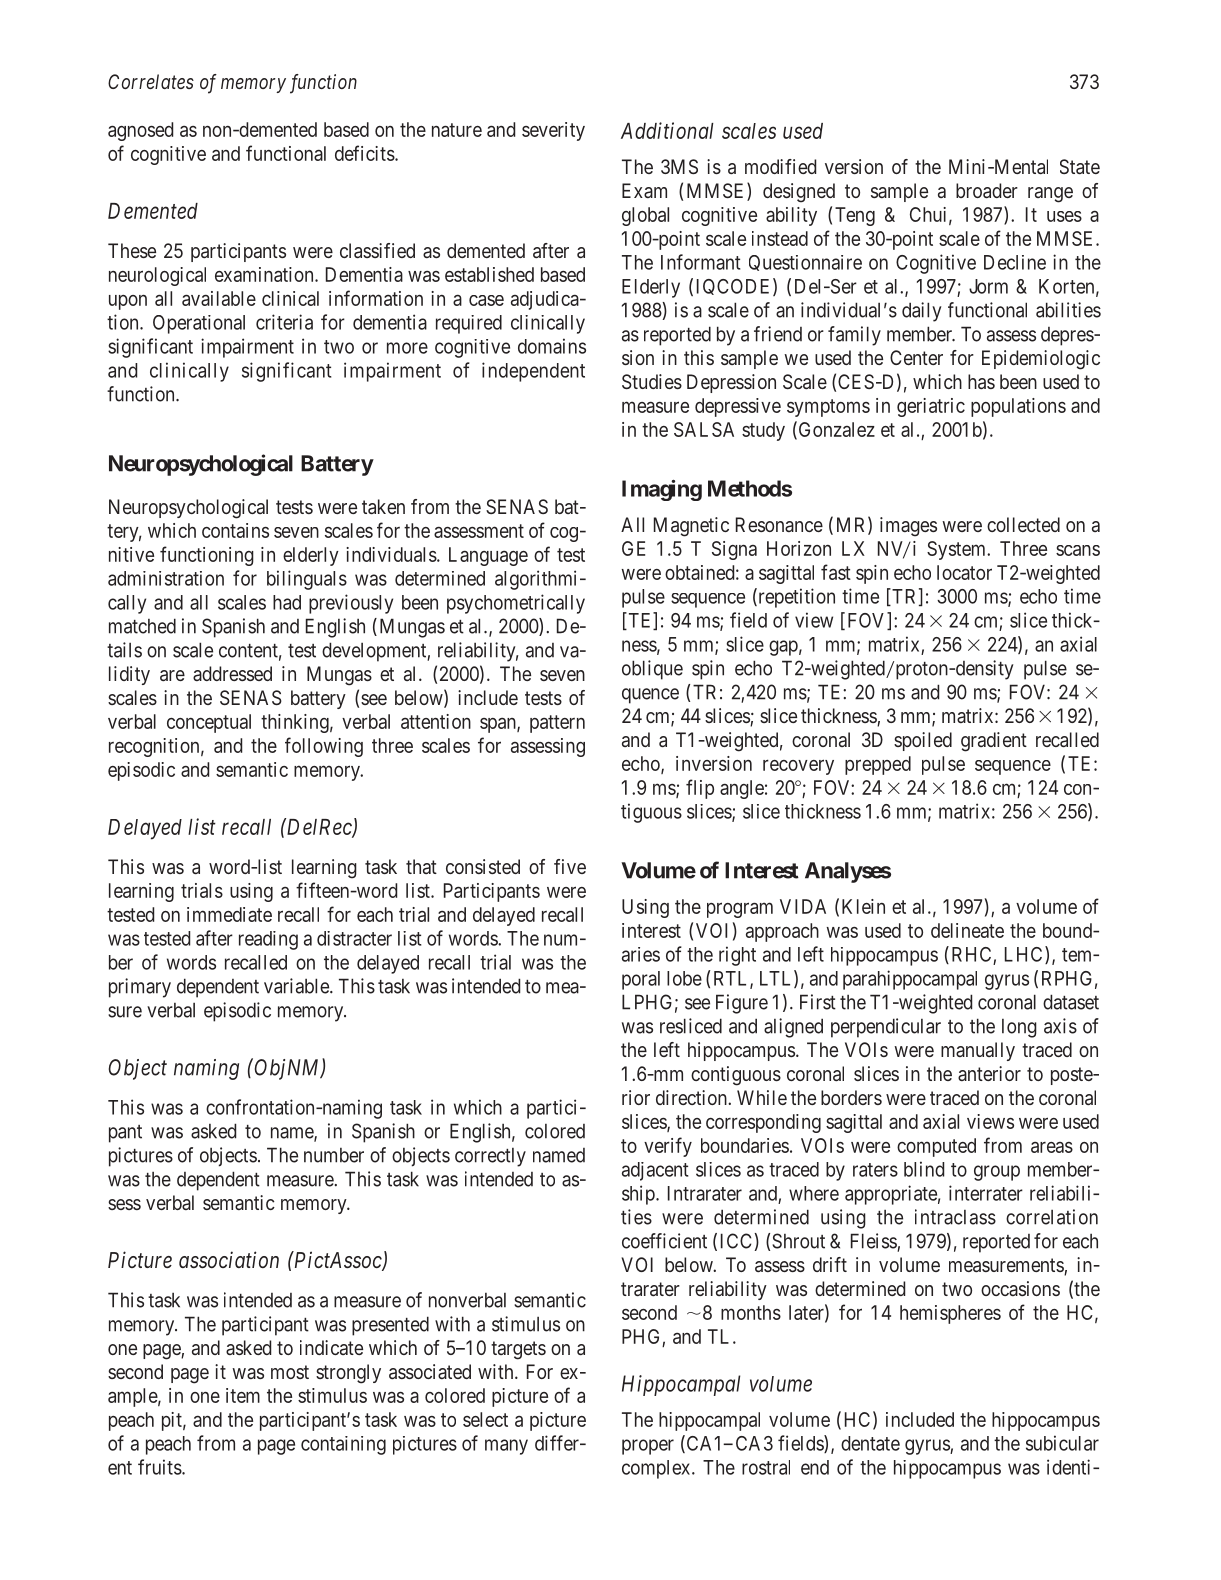  Describe the element at coordinates (987, 190) in the screenshot. I see `broader` at that location.
